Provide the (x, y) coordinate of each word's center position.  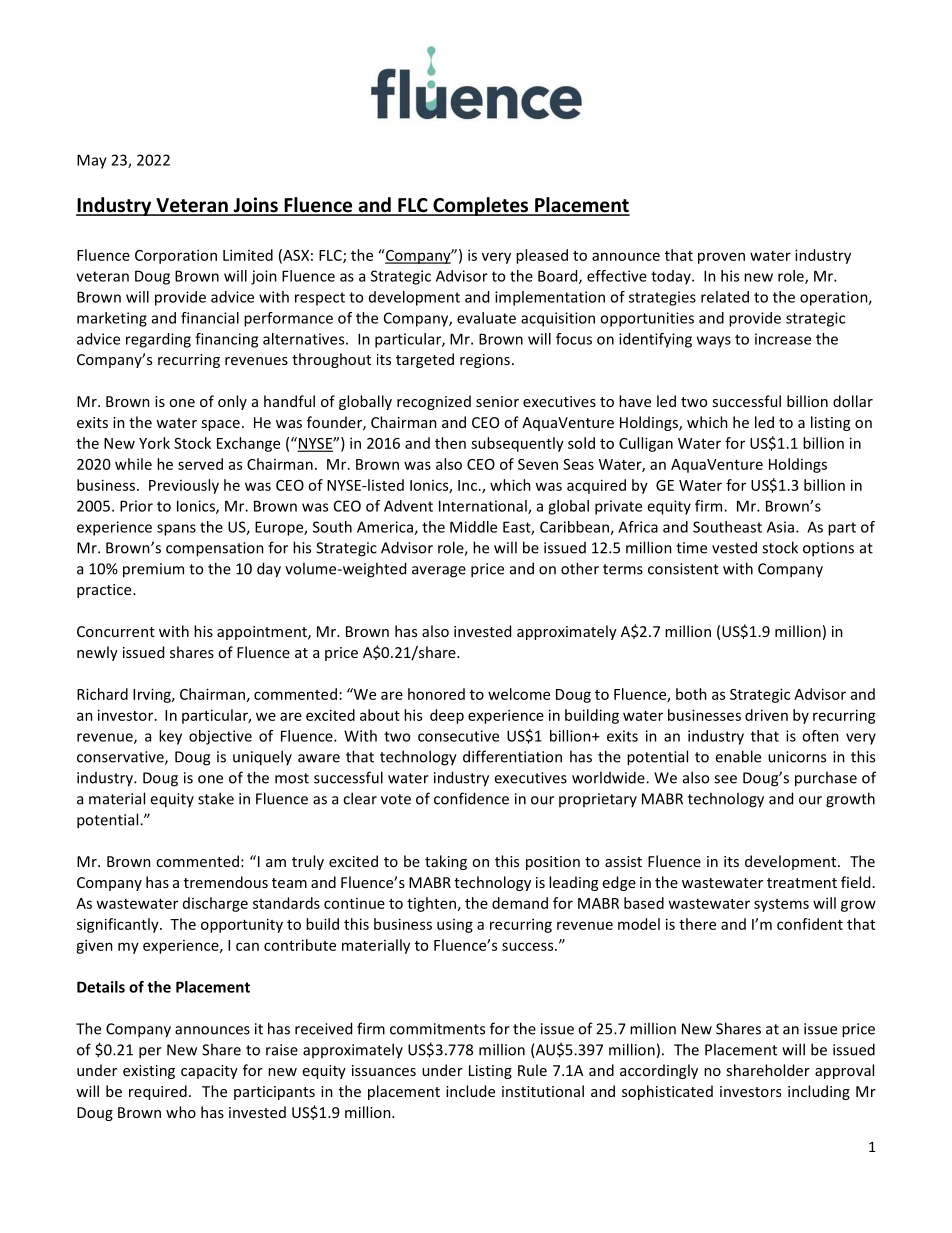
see (725, 779)
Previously (184, 486)
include (470, 1091)
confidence (471, 798)
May (92, 161)
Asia (780, 527)
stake (216, 798)
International (484, 507)
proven (721, 258)
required (158, 1092)
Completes (481, 206)
